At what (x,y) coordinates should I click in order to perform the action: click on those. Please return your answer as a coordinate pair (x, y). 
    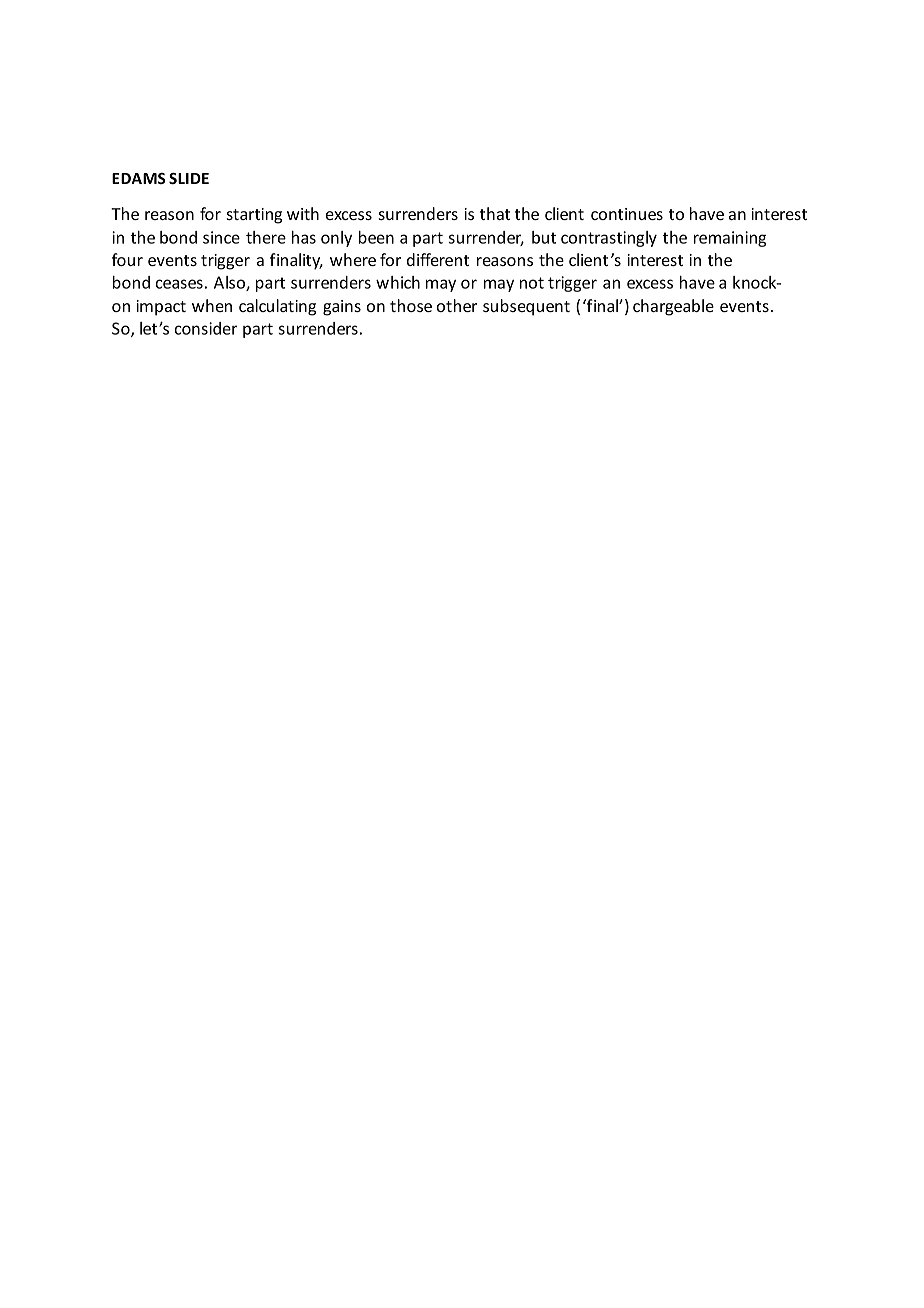
    Looking at the image, I should click on (411, 305).
